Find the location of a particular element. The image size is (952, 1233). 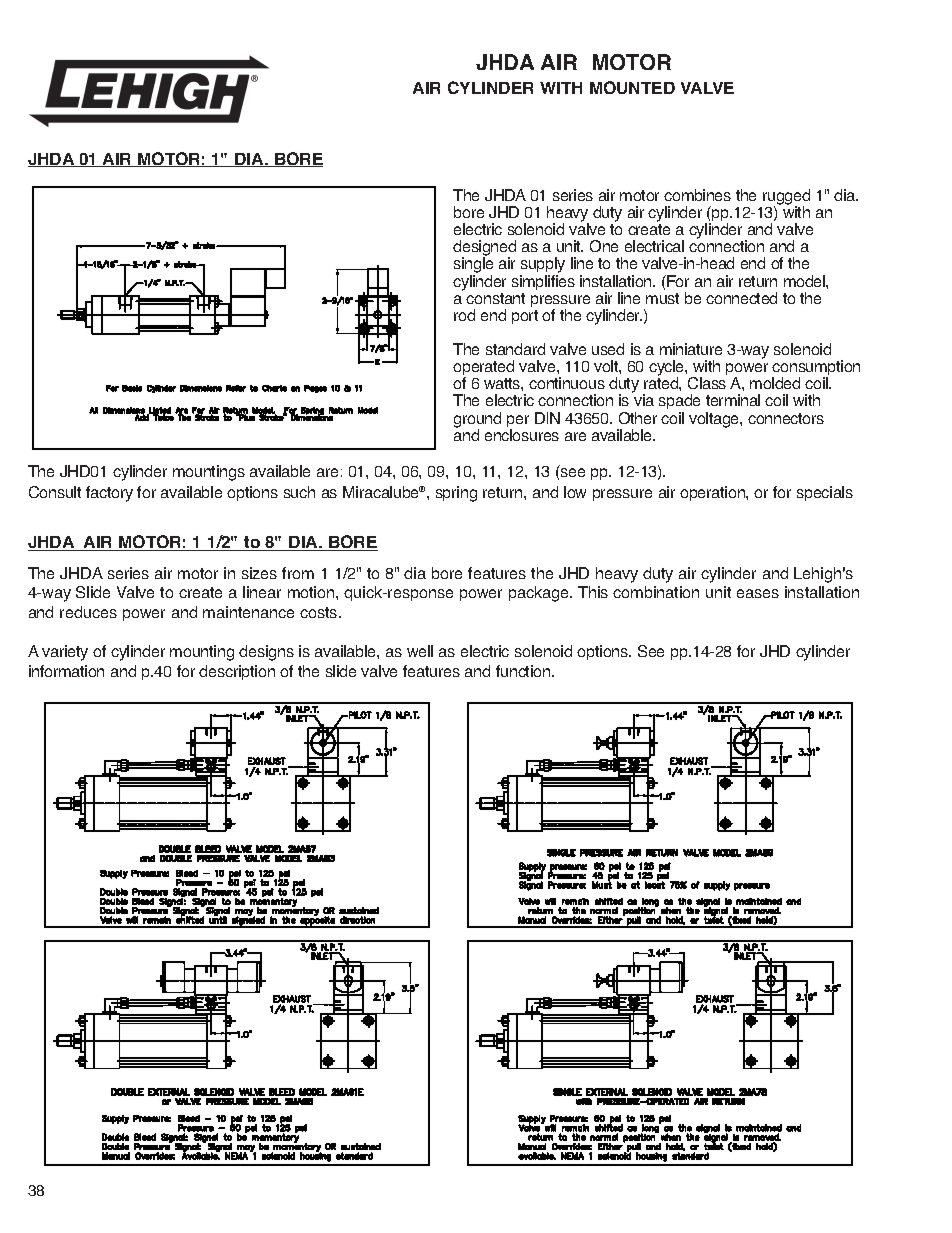

variety is located at coordinates (65, 653).
